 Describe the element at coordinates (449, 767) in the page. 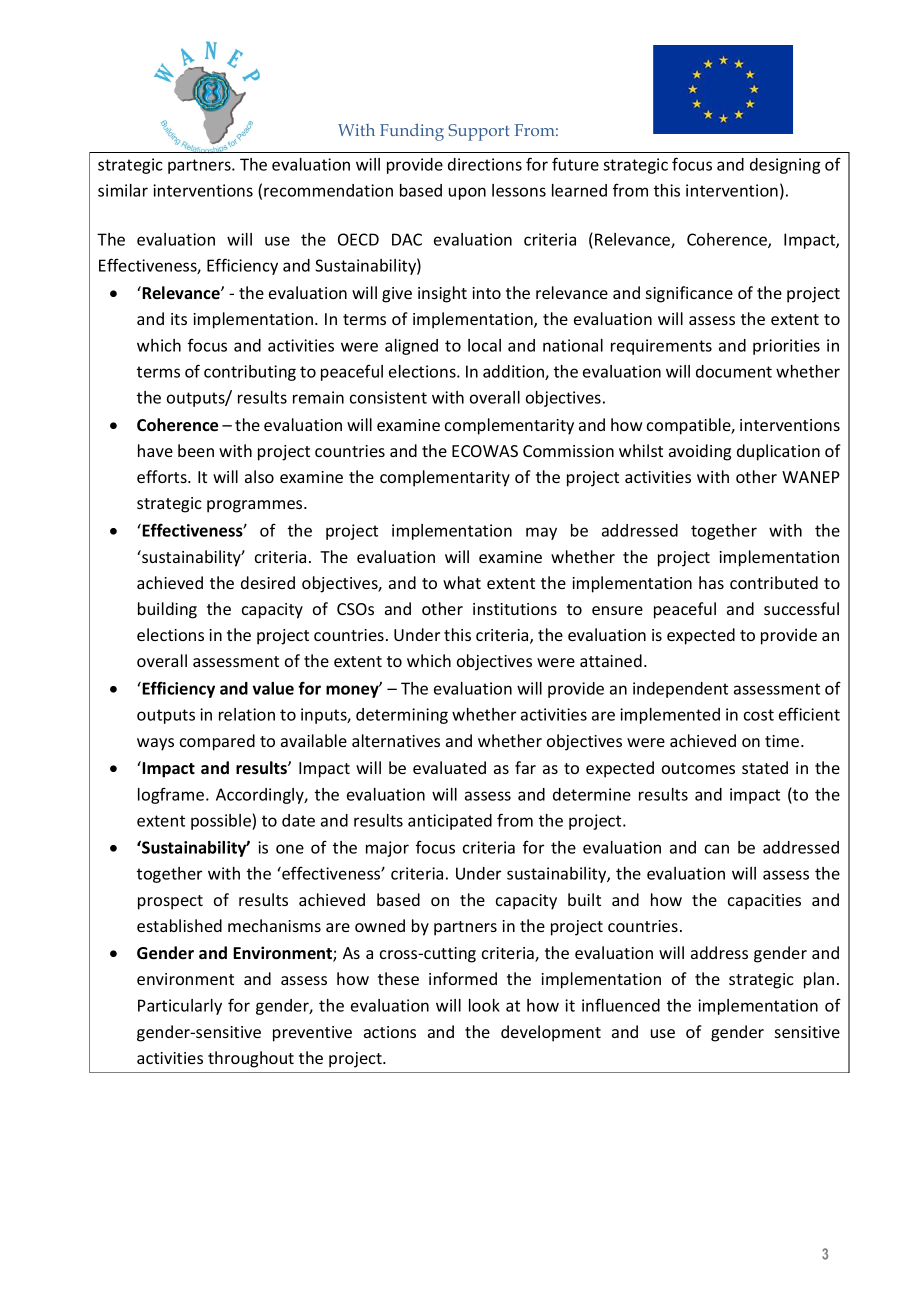

I see `evaluated` at that location.
